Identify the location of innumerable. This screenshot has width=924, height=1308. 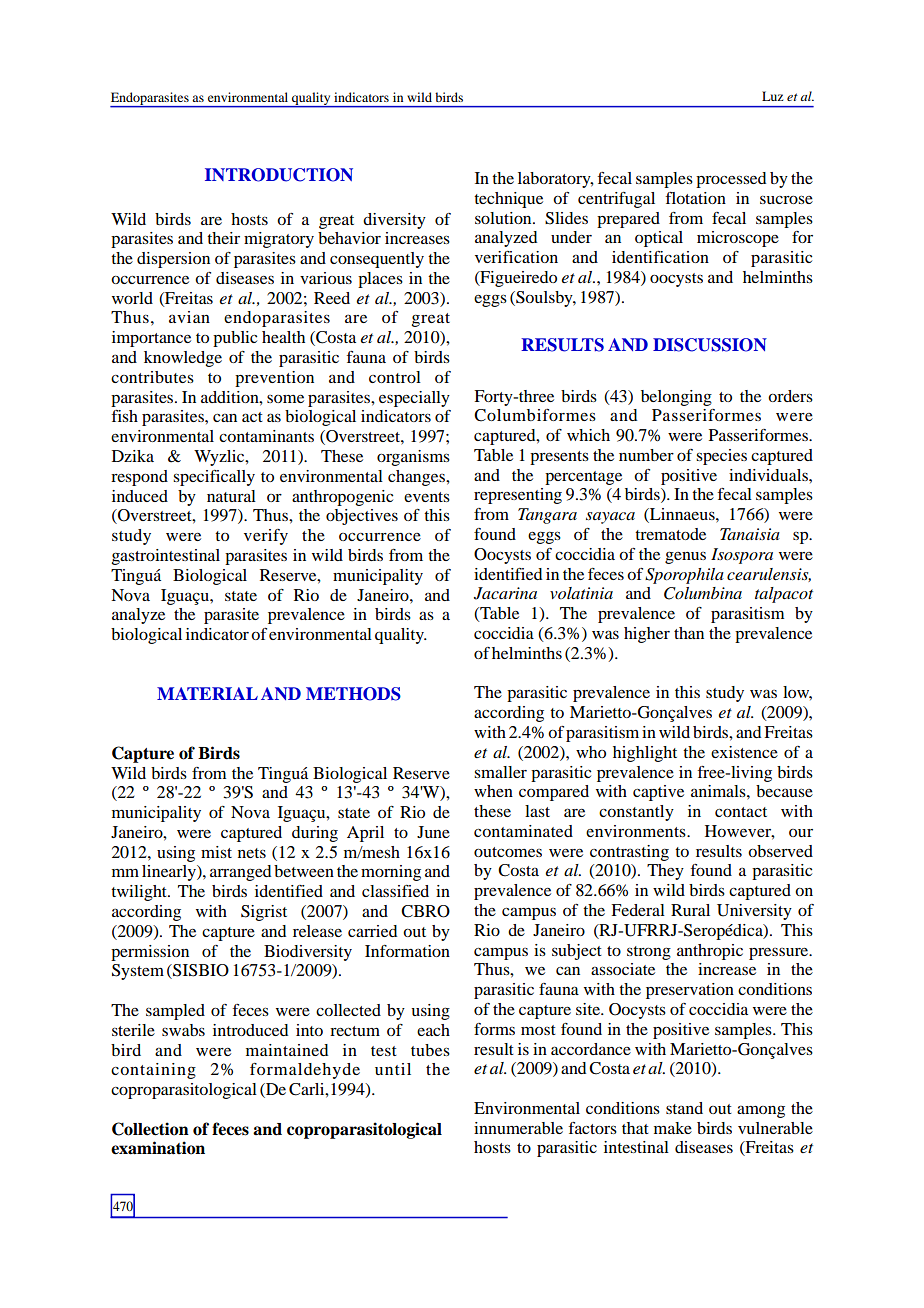
(518, 1128).
